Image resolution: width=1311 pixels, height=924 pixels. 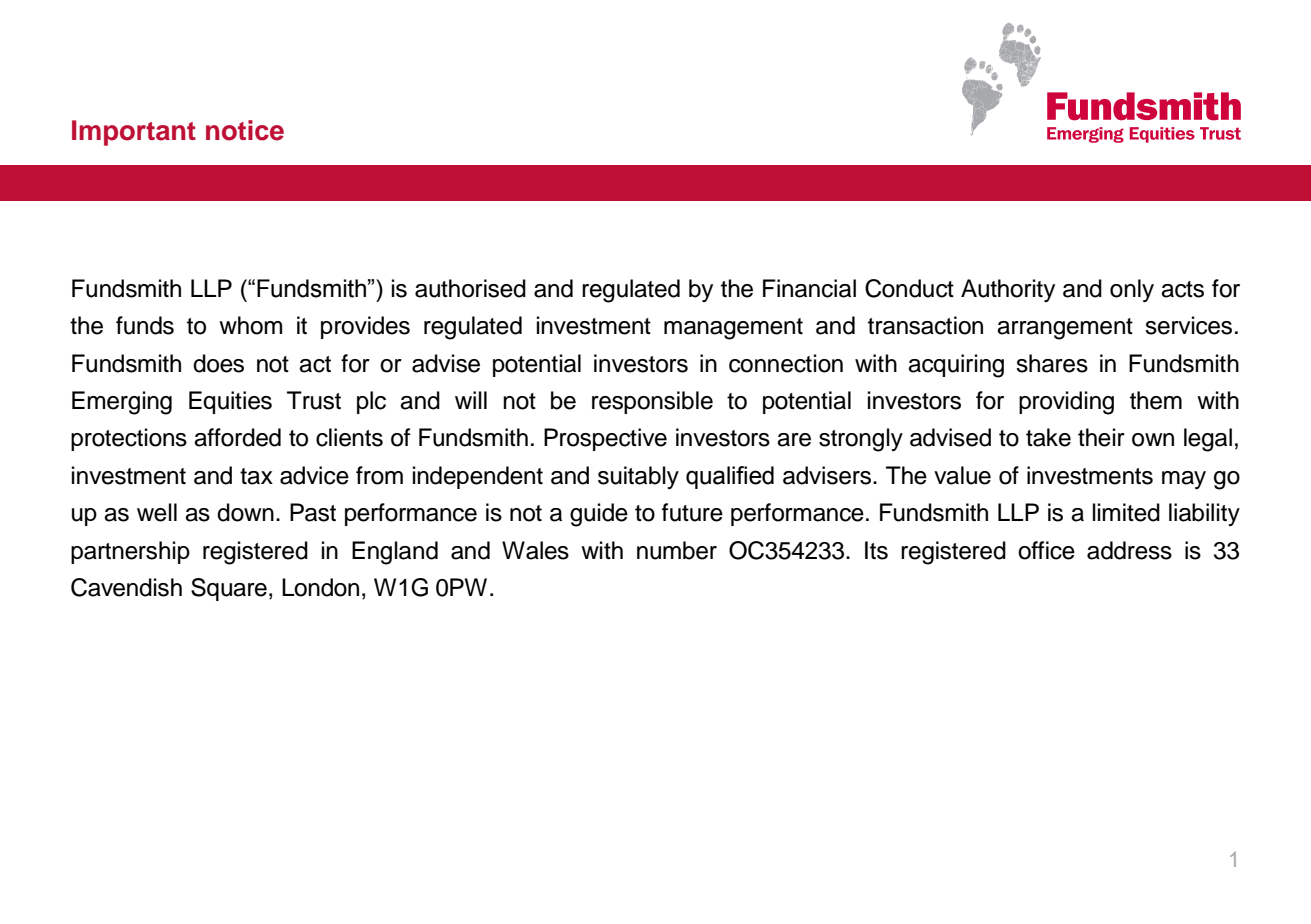 I want to click on does, so click(x=218, y=363).
